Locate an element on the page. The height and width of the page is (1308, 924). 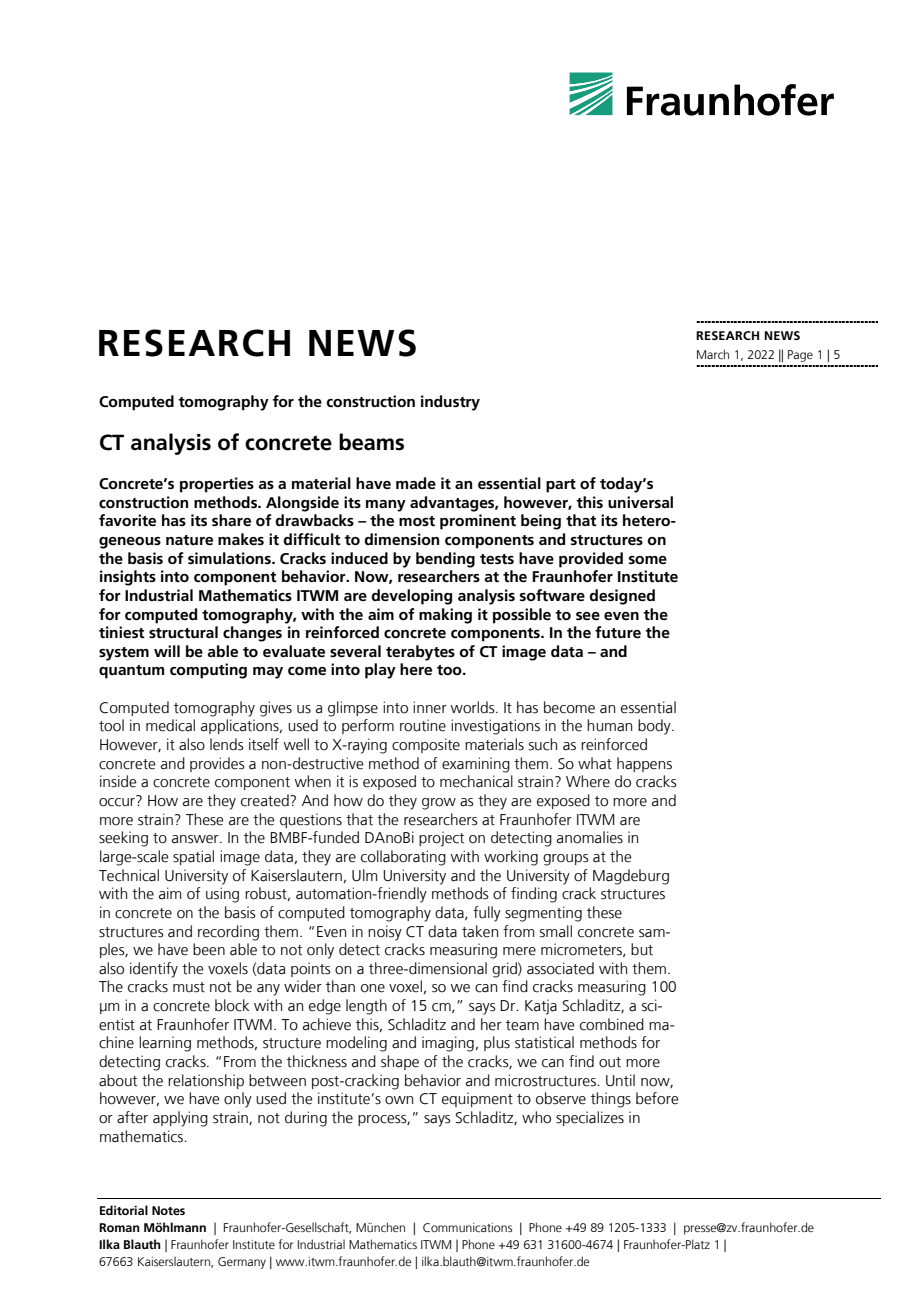
properties is located at coordinates (217, 485).
